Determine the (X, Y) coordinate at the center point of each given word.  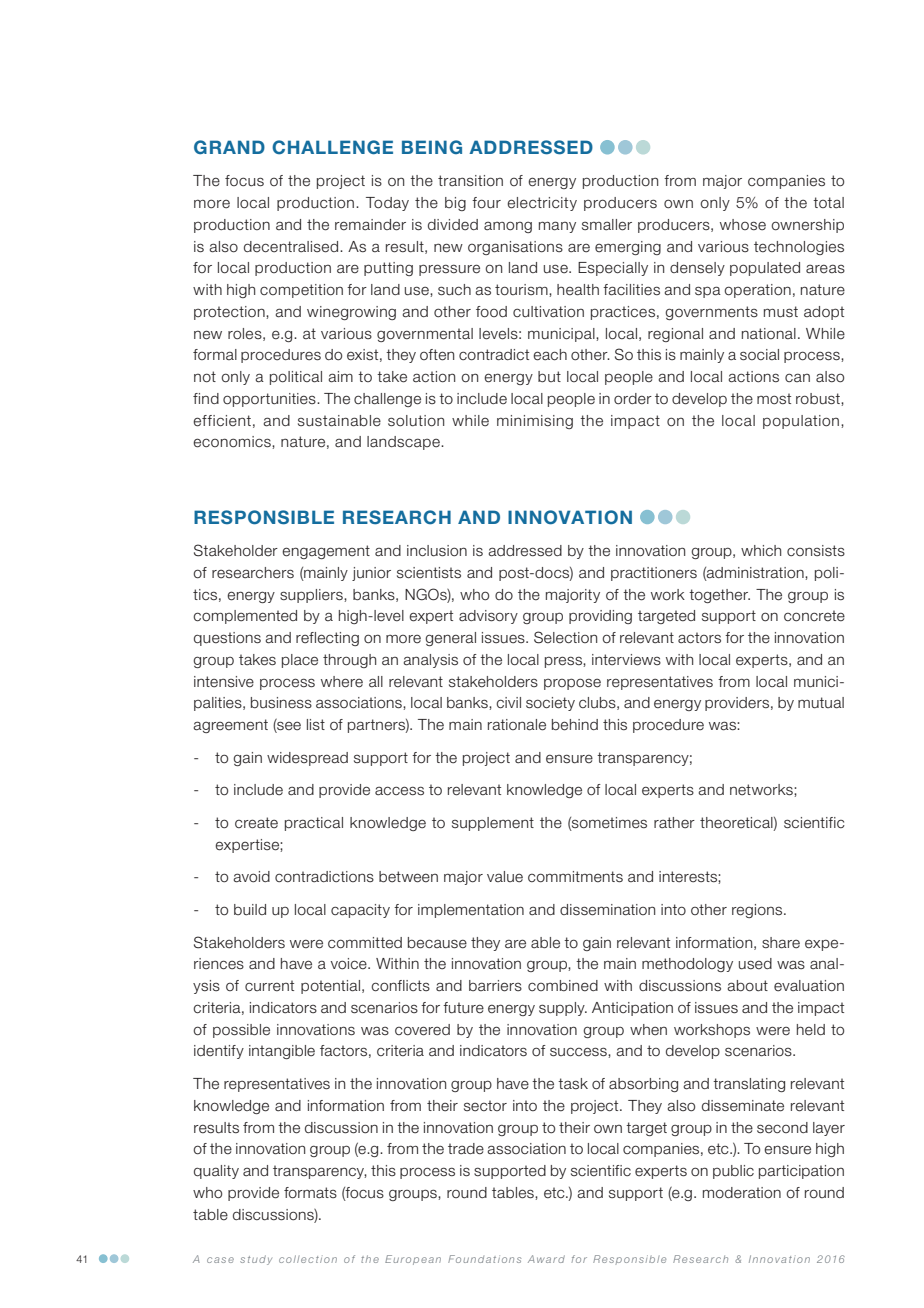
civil (508, 703)
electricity (542, 204)
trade (466, 1149)
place (300, 661)
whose (743, 225)
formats (310, 1193)
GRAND (229, 147)
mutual (821, 703)
